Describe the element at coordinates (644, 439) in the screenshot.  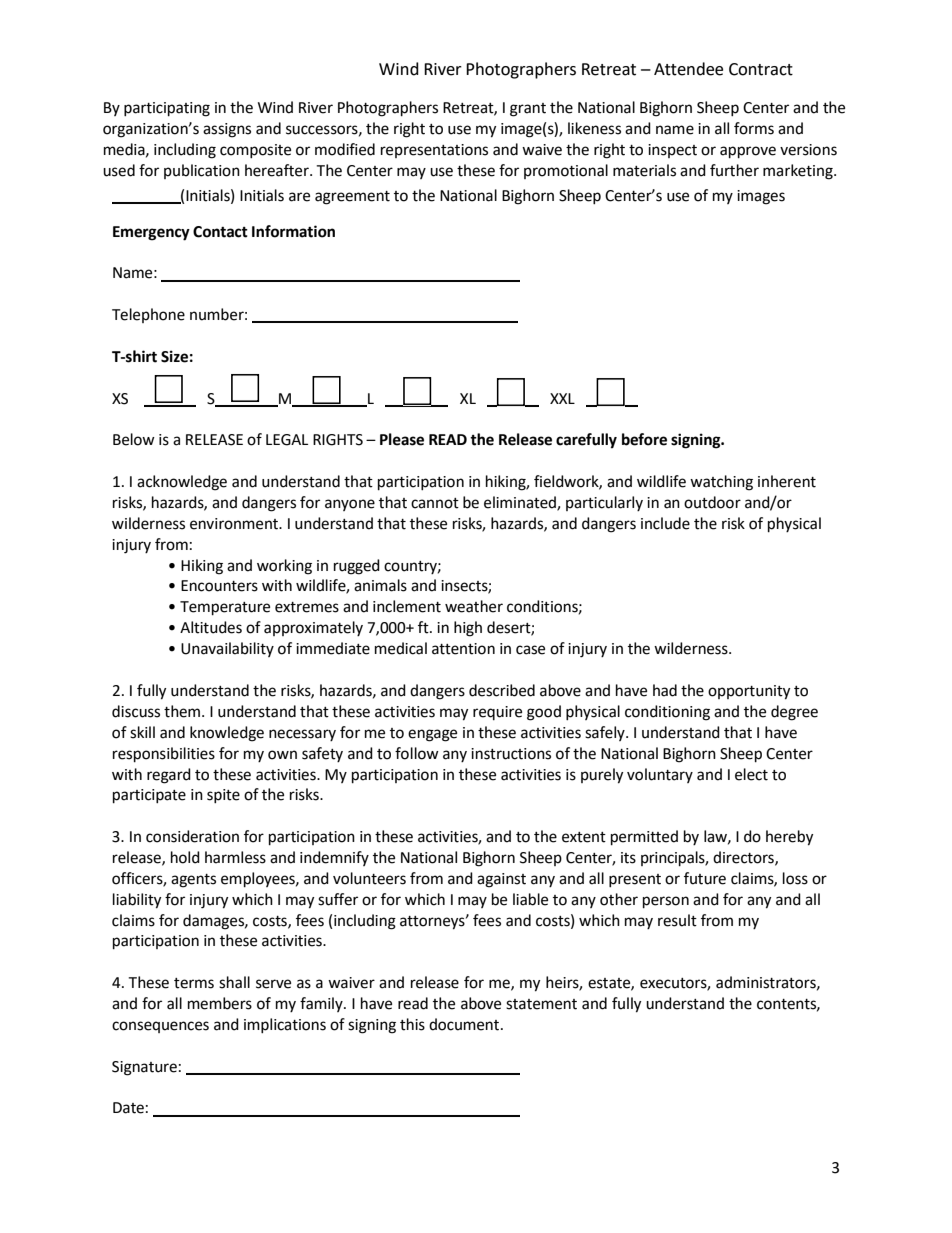
I see `before` at that location.
